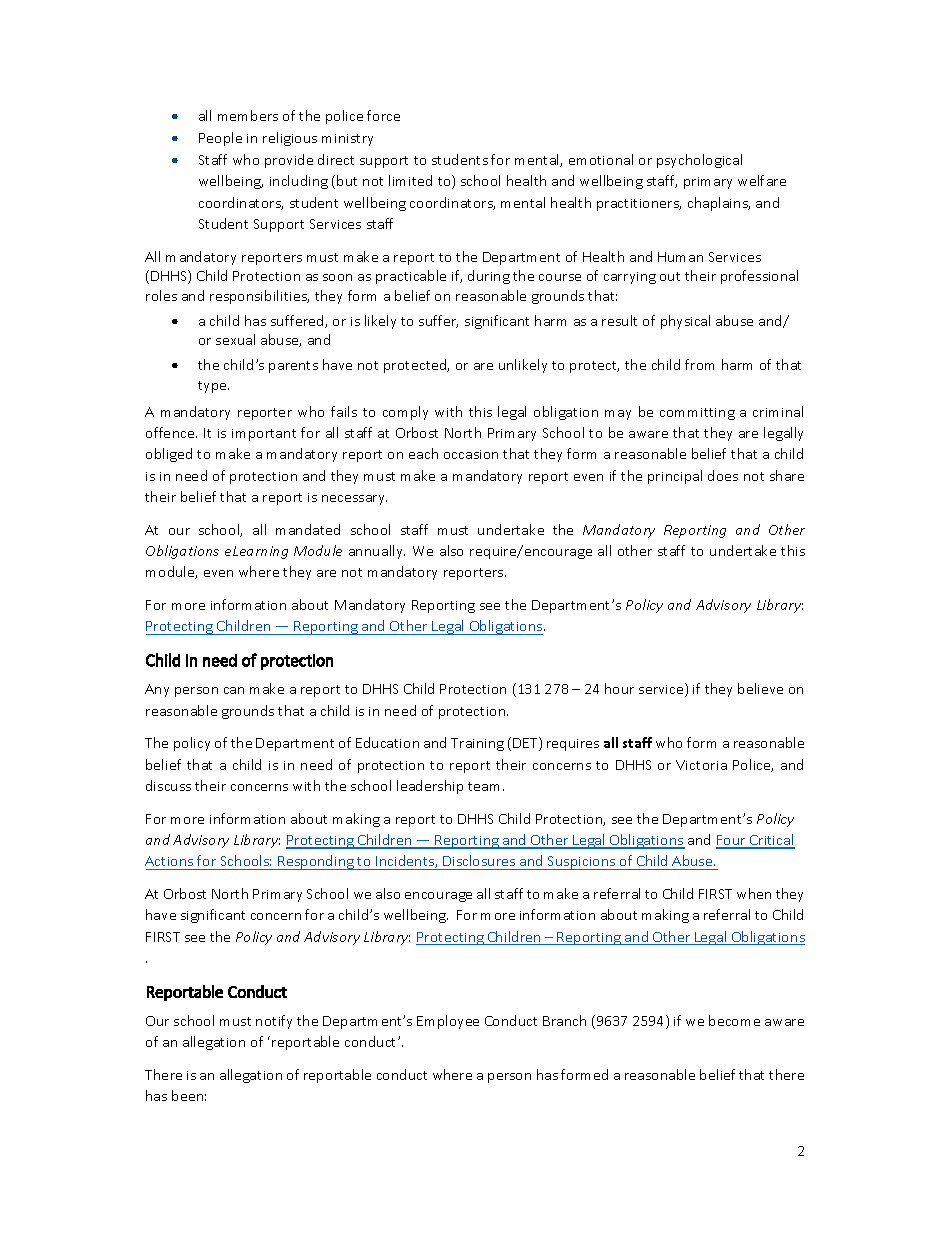 The height and width of the screenshot is (1233, 952). I want to click on Employee, so click(448, 1022).
